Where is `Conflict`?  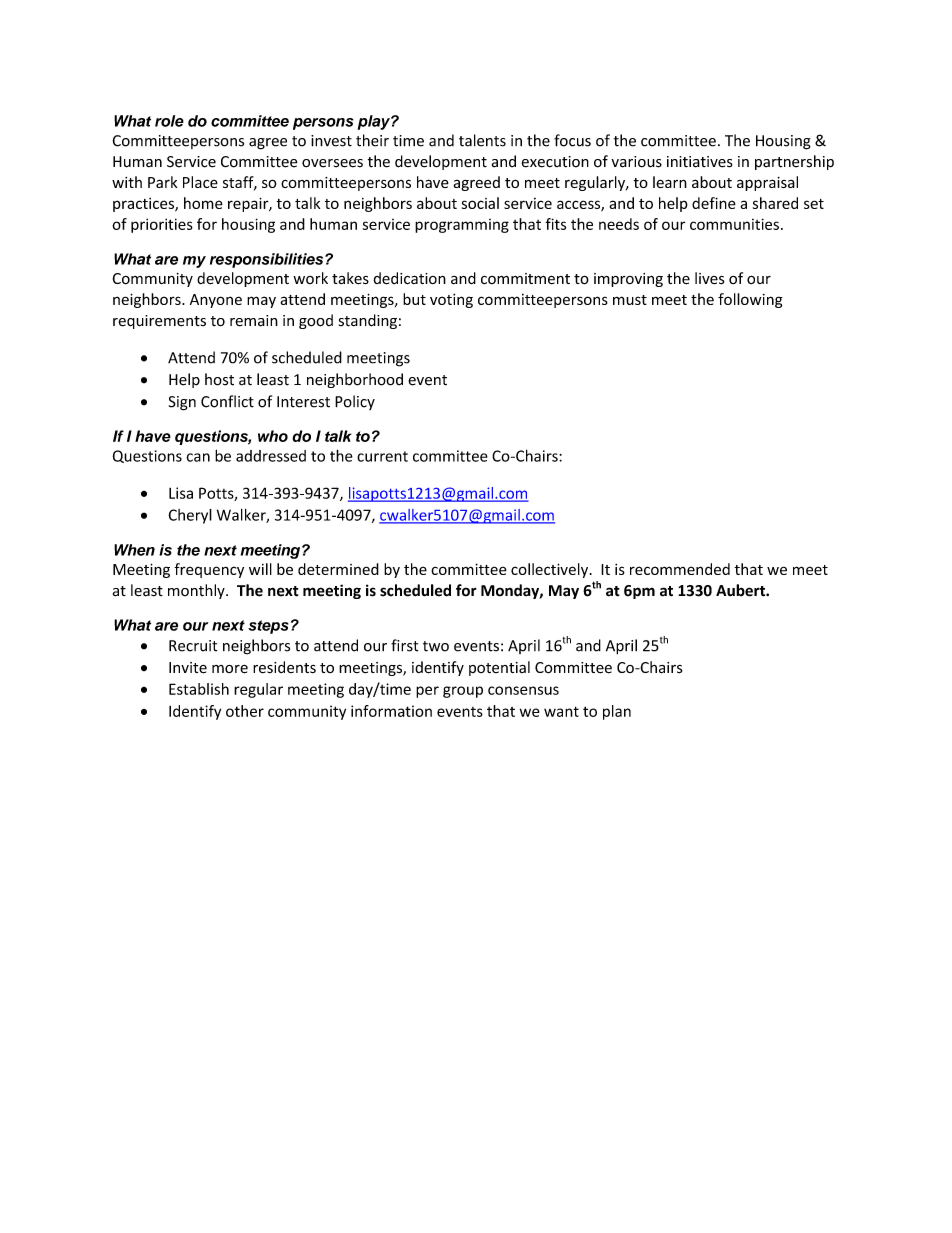 Conflict is located at coordinates (227, 401).
